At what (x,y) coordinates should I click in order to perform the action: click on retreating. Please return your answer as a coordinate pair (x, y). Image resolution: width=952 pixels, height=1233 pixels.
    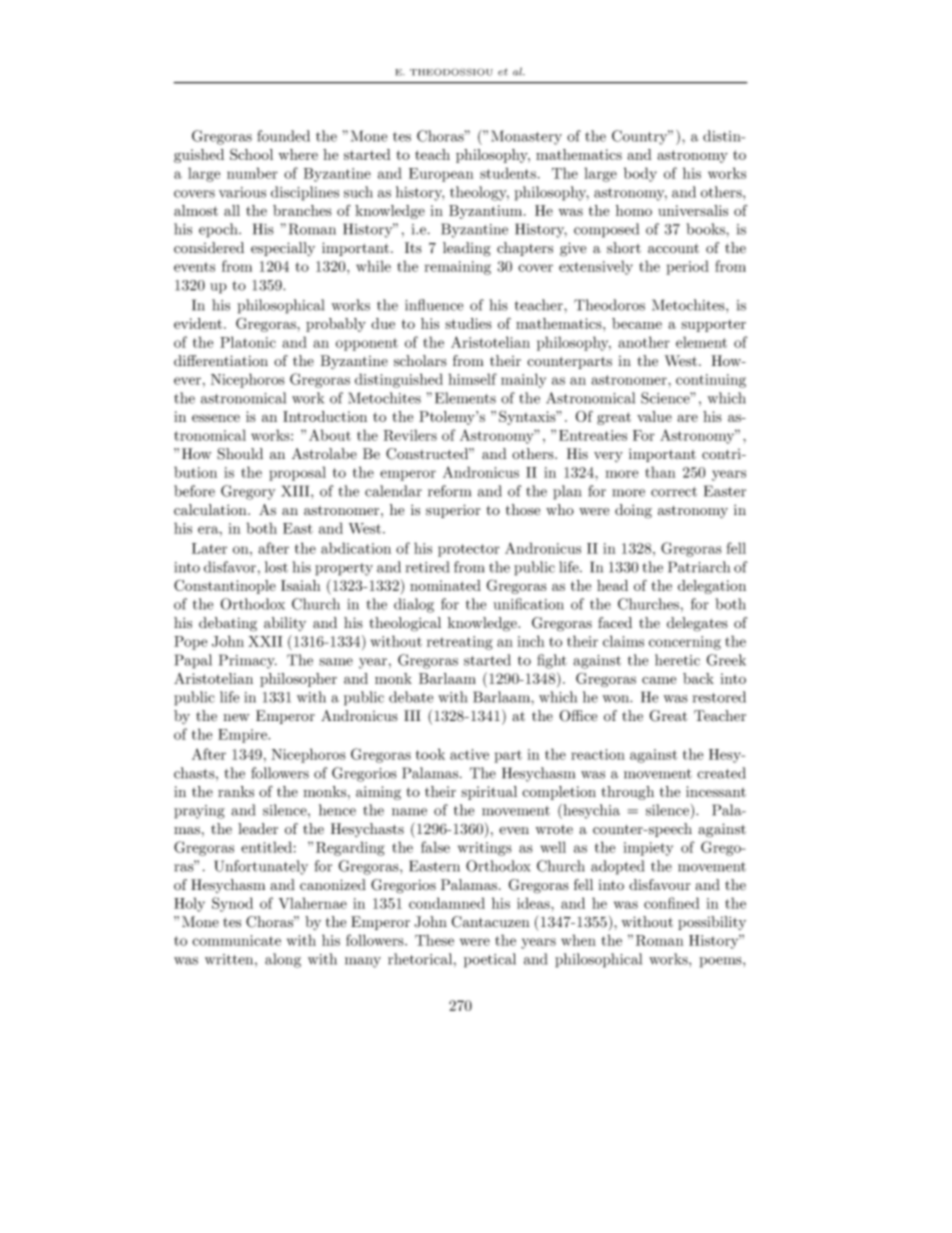
    Looking at the image, I should click on (460, 643).
